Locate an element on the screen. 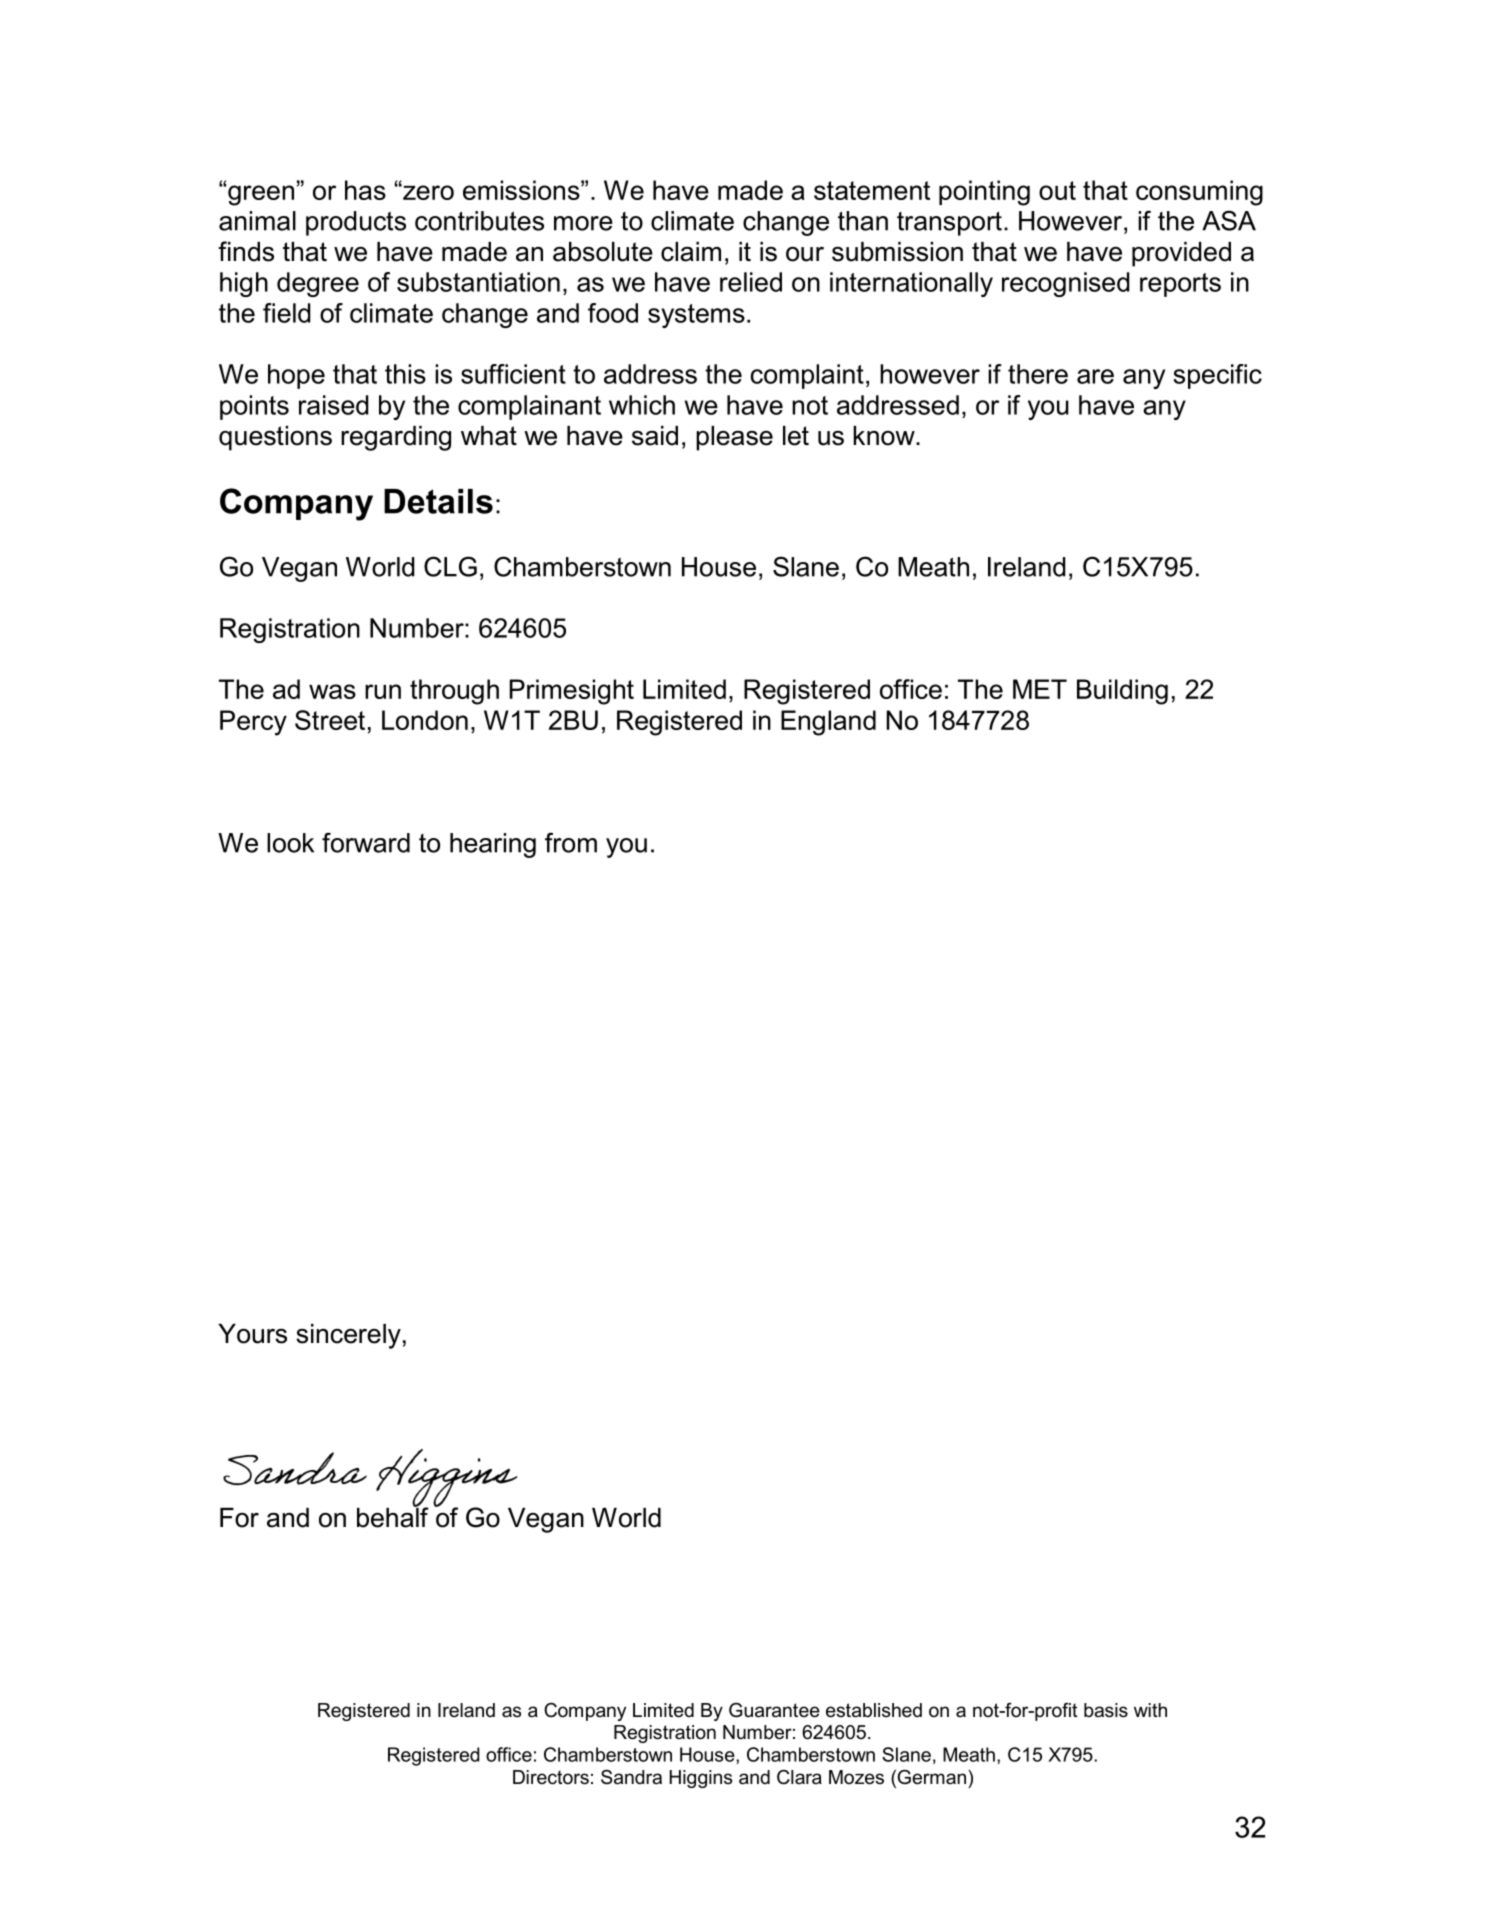 This screenshot has width=1485, height=1921. England is located at coordinates (828, 723).
